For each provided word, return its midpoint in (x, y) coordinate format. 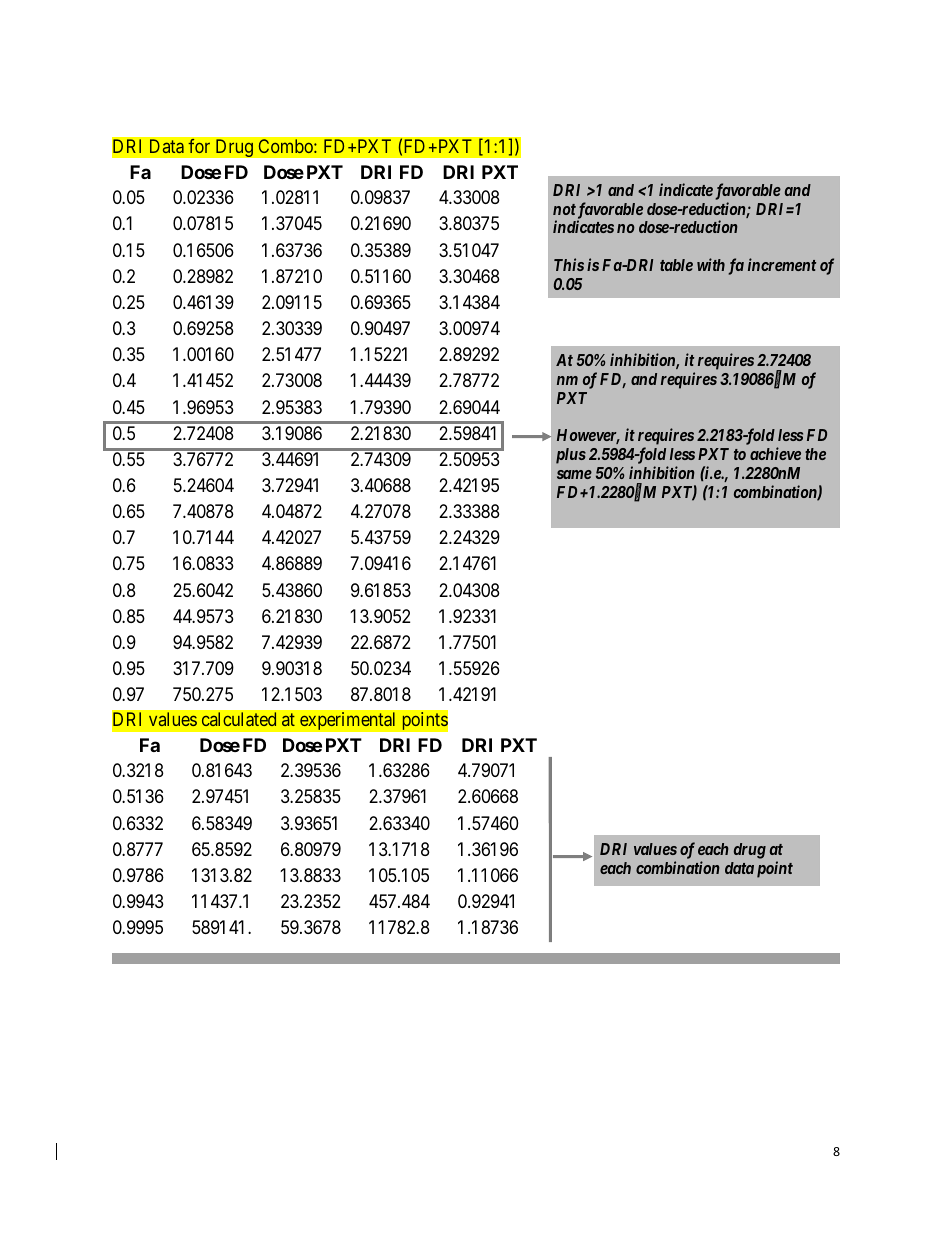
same (574, 474)
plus (571, 456)
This (569, 264)
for (199, 146)
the (815, 454)
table (676, 265)
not (564, 209)
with (711, 264)
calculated (239, 719)
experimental (347, 721)
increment (782, 264)
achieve (775, 453)
